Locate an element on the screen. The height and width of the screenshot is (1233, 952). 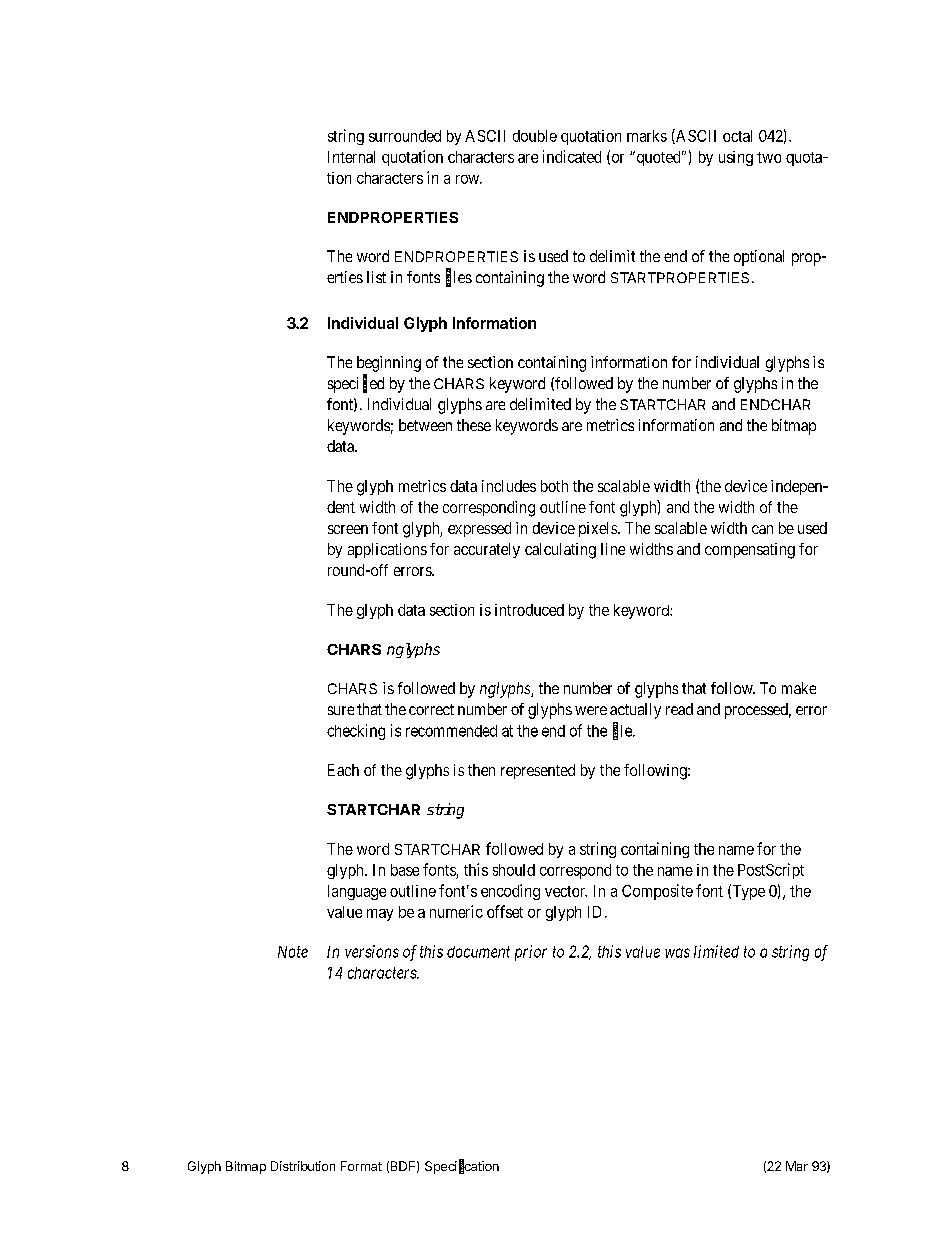
may is located at coordinates (380, 915).
